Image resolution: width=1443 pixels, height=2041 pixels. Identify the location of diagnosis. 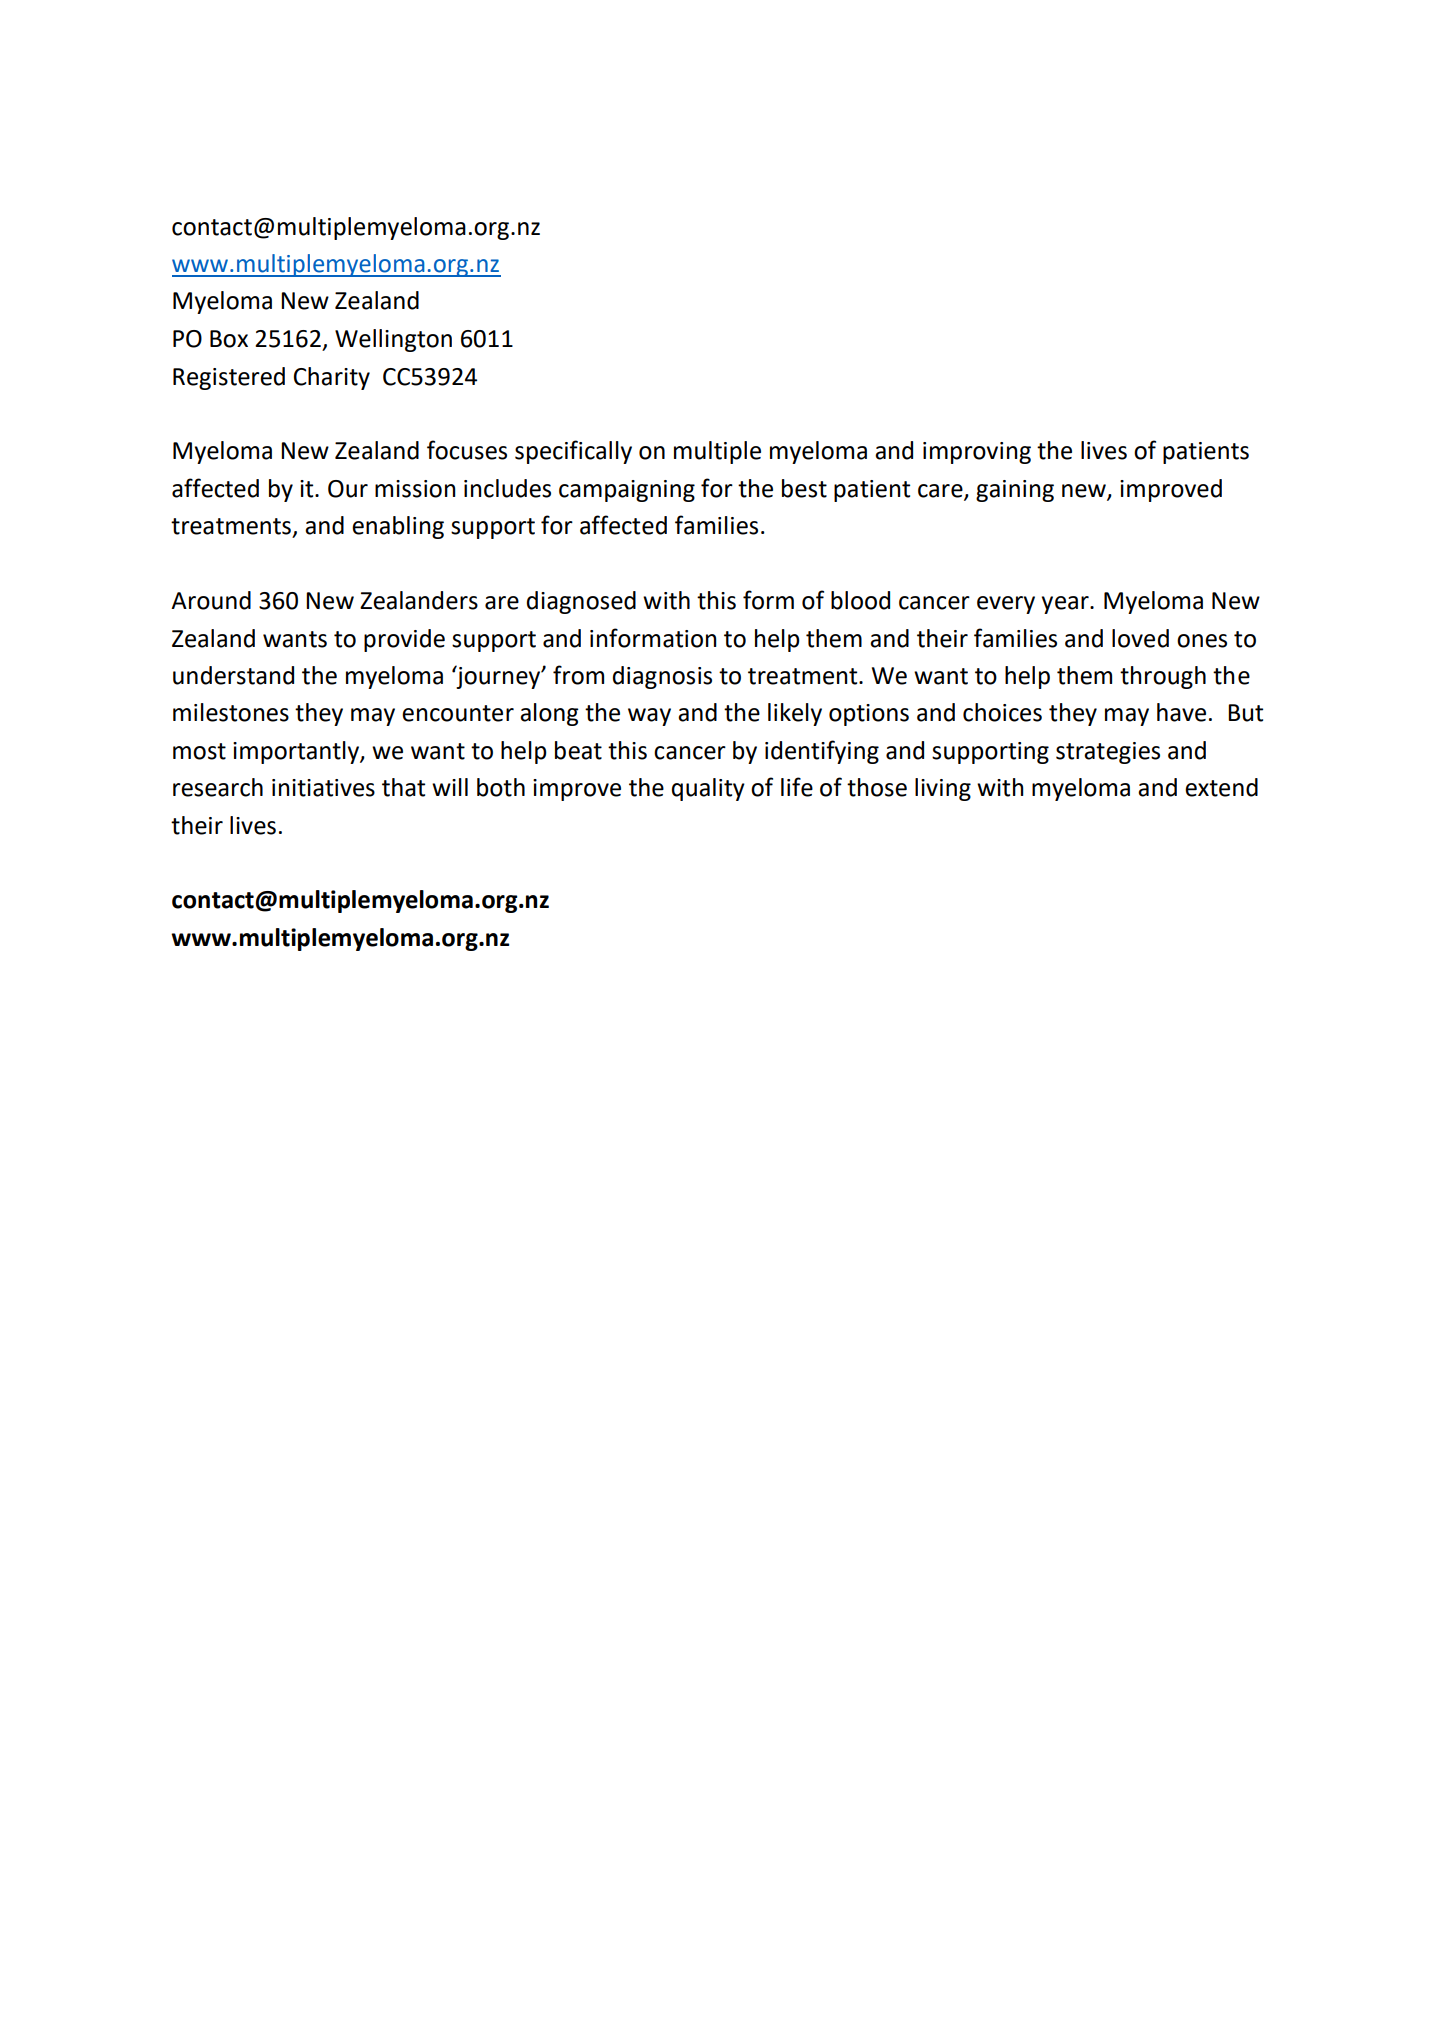
(662, 677).
